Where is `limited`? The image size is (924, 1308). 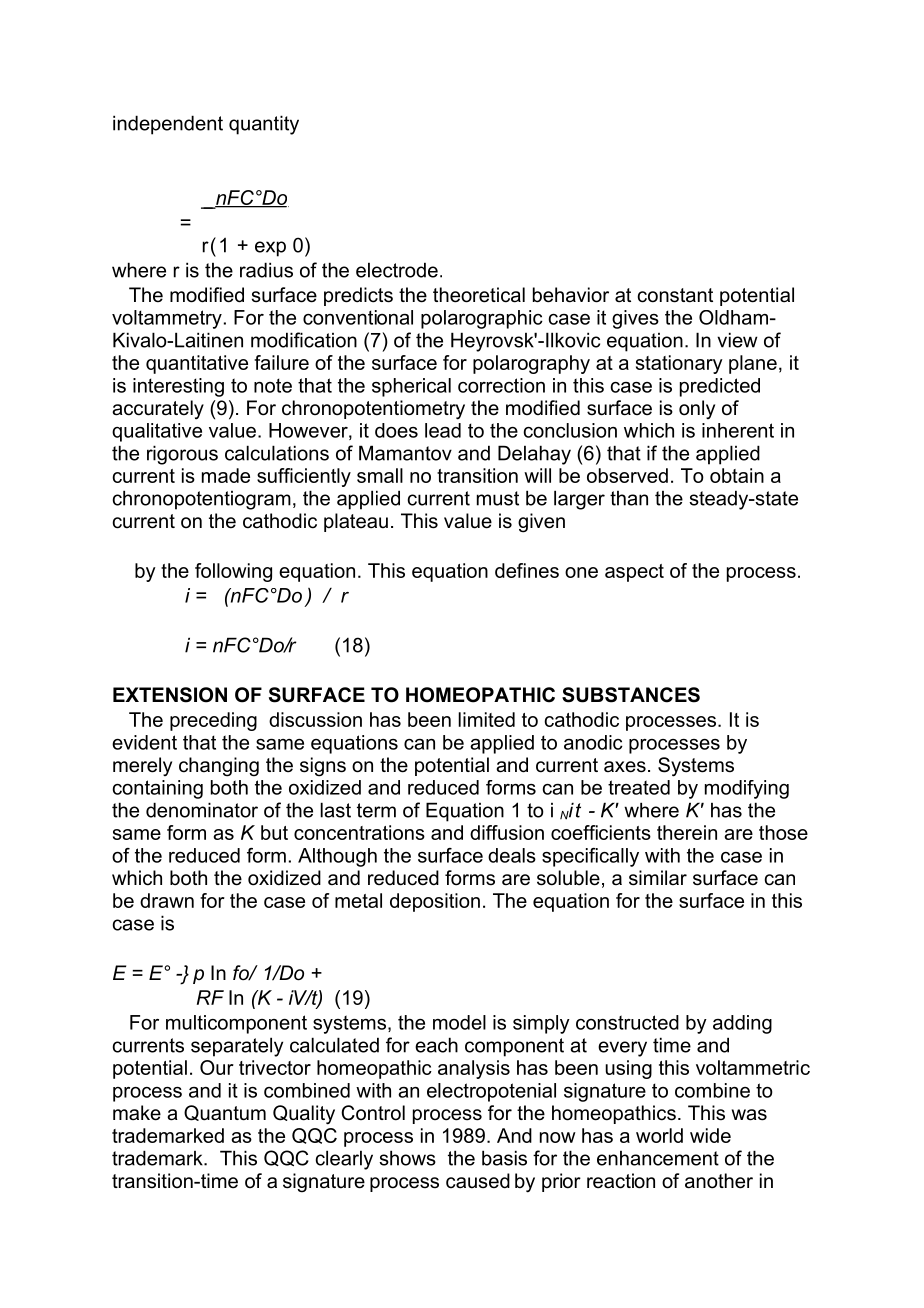 limited is located at coordinates (486, 719).
